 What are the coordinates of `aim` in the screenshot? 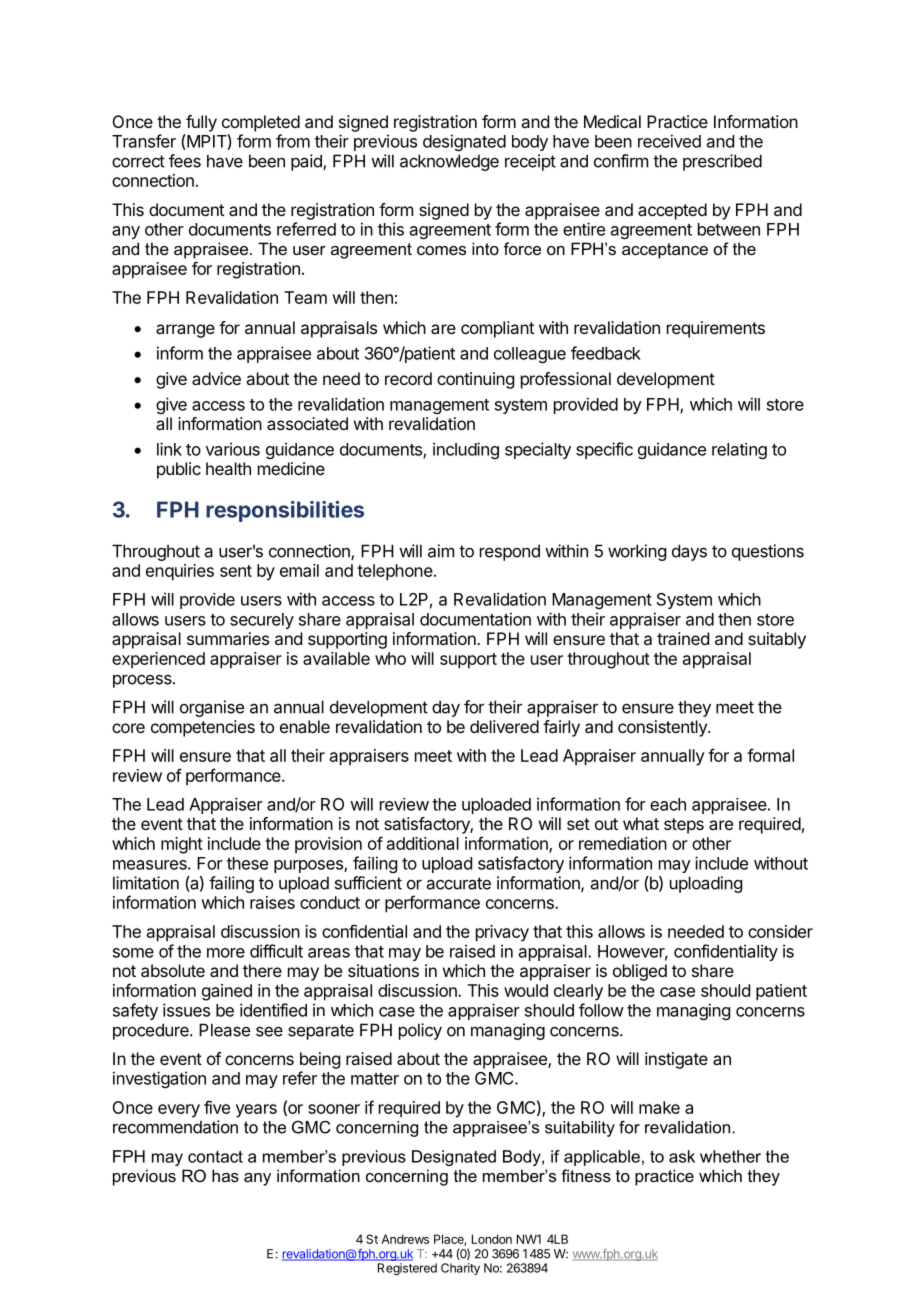 It's located at (441, 551).
